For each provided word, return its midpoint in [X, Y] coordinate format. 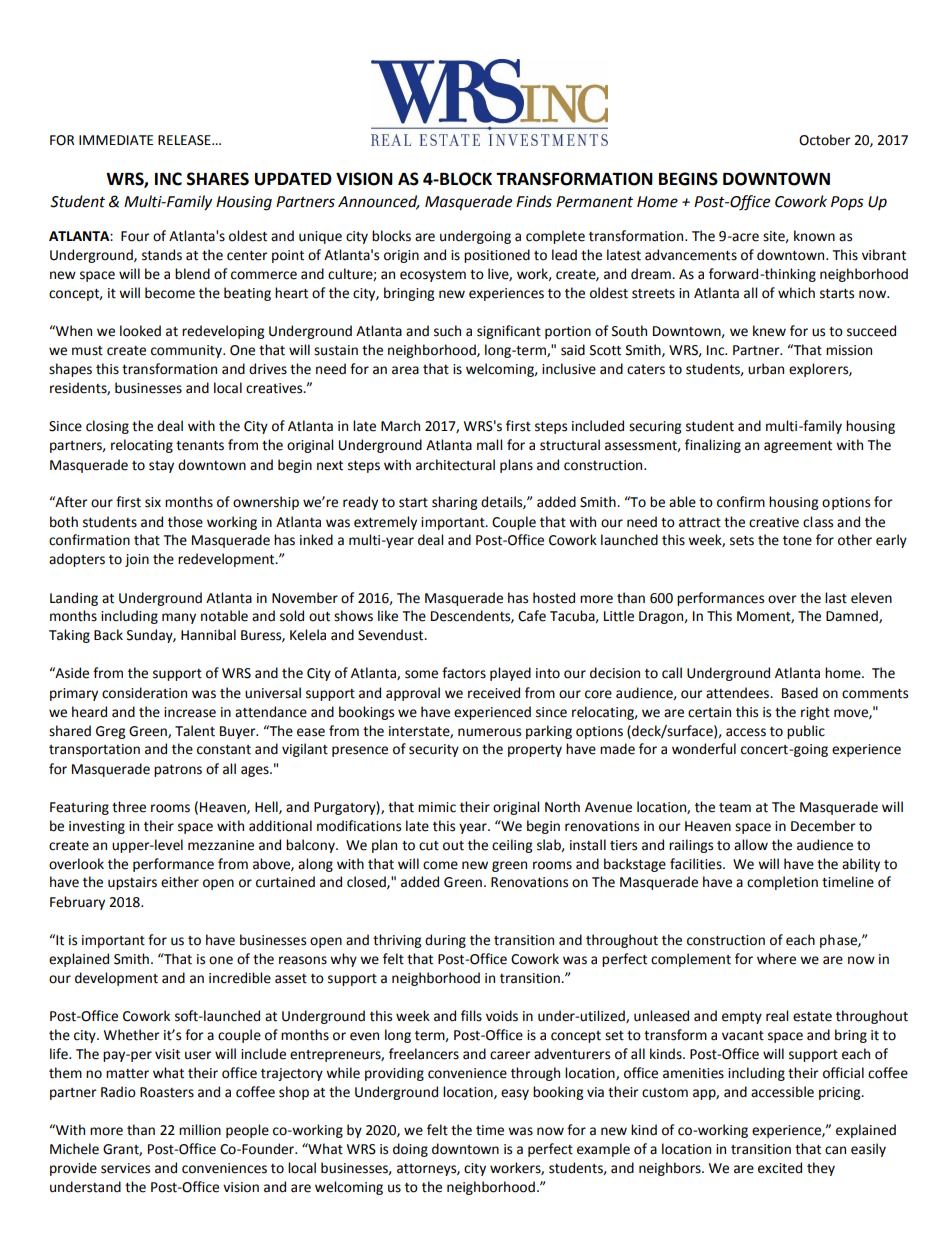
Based [800, 693]
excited [780, 1168]
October [825, 140]
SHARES [218, 179]
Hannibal [208, 635]
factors [464, 673]
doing [410, 1150]
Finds [534, 201]
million [200, 1130]
